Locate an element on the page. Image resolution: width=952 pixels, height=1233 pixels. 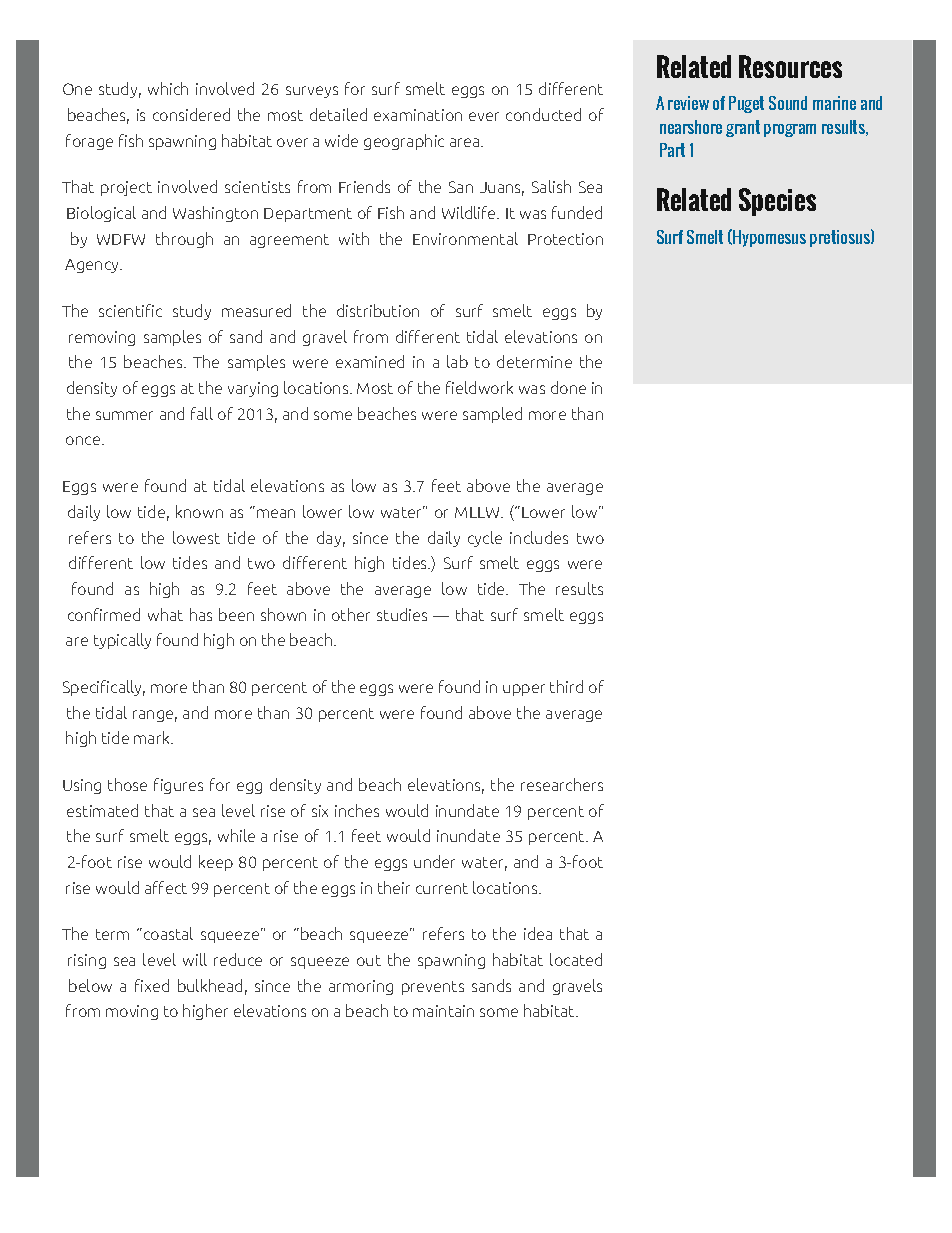
fieldwork is located at coordinates (479, 387).
